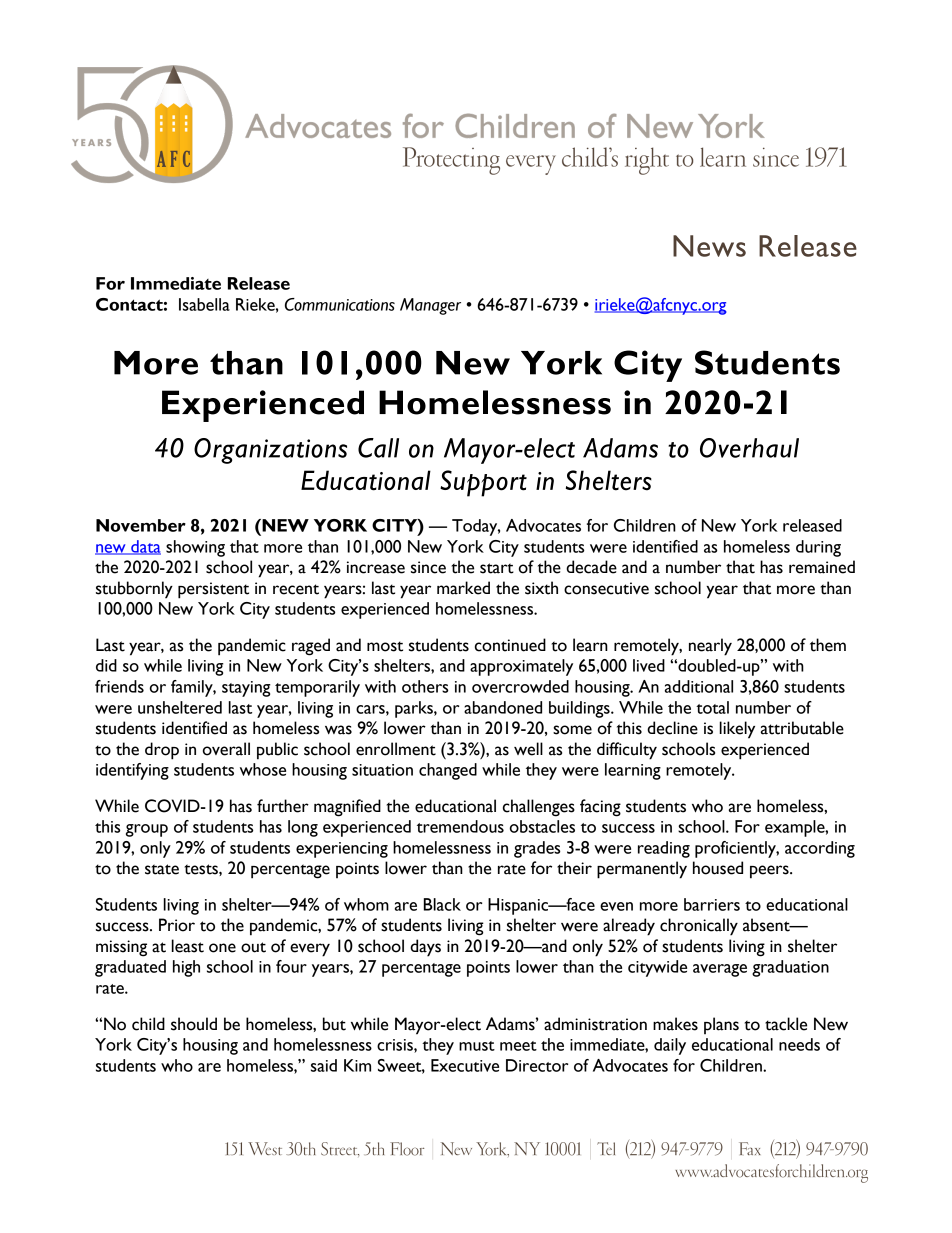 Image resolution: width=952 pixels, height=1233 pixels. What do you see at coordinates (709, 246) in the document?
I see `News` at bounding box center [709, 246].
